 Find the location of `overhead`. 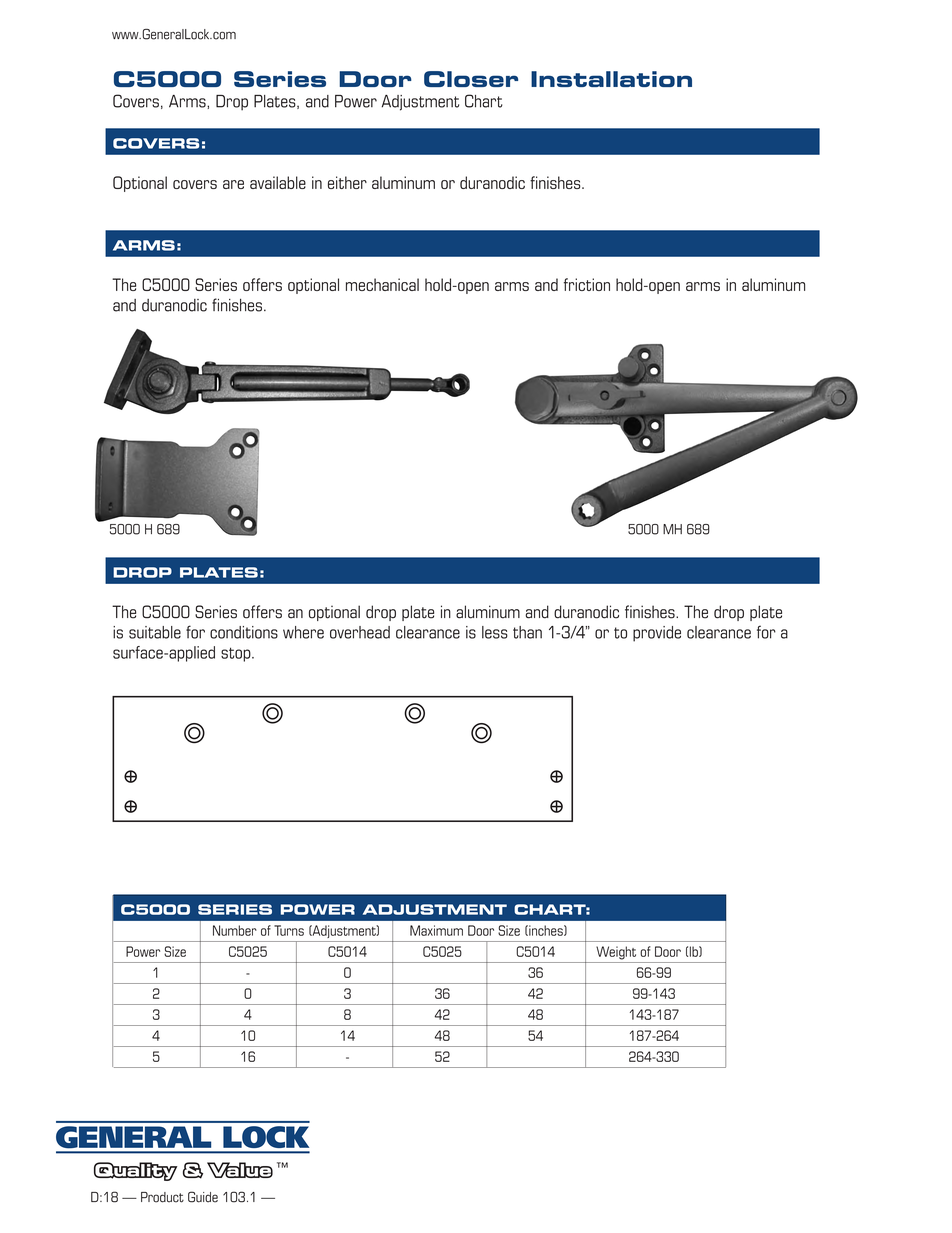

overhead is located at coordinates (360, 632).
